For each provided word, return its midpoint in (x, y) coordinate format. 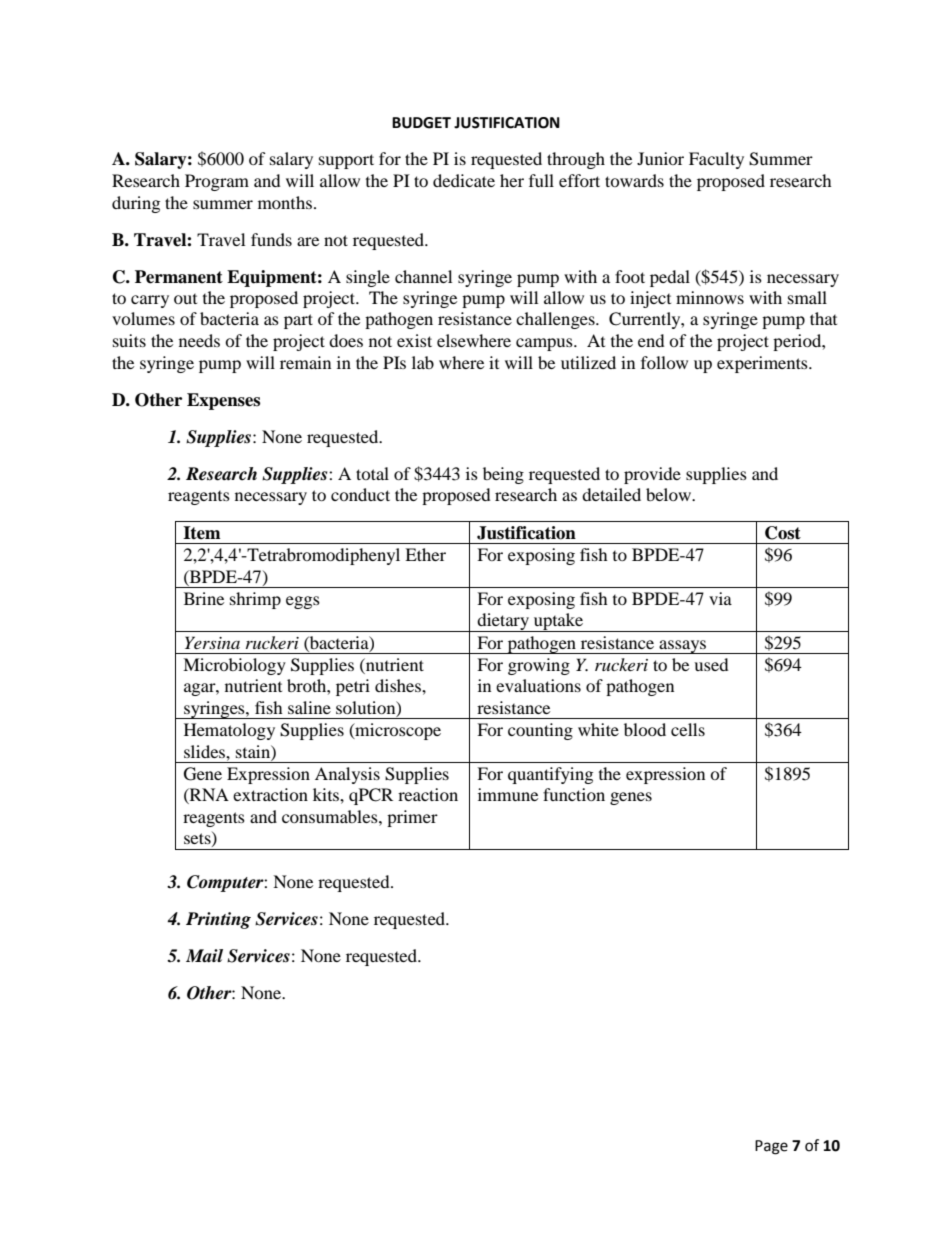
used (711, 664)
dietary (503, 622)
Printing (218, 920)
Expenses (223, 401)
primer (412, 818)
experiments (763, 364)
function (574, 794)
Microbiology (234, 666)
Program (217, 182)
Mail (204, 956)
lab (423, 362)
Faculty (716, 160)
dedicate (464, 180)
